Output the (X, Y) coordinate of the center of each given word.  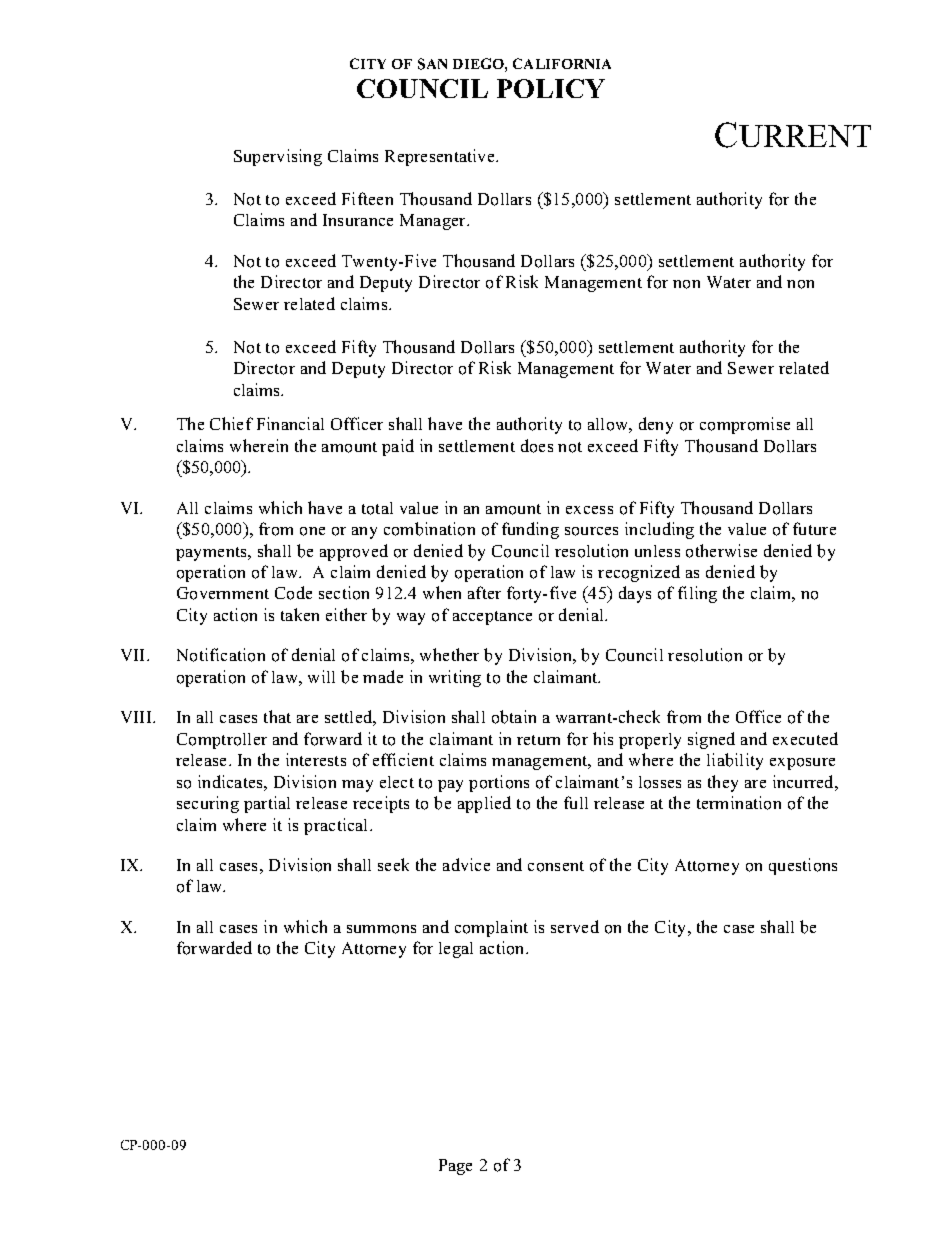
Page (455, 1167)
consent (556, 866)
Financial (290, 423)
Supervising (278, 157)
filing (697, 594)
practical (337, 826)
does (537, 446)
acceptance (492, 618)
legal (456, 950)
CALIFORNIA (562, 63)
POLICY (551, 88)
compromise (745, 425)
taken (300, 614)
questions (803, 866)
